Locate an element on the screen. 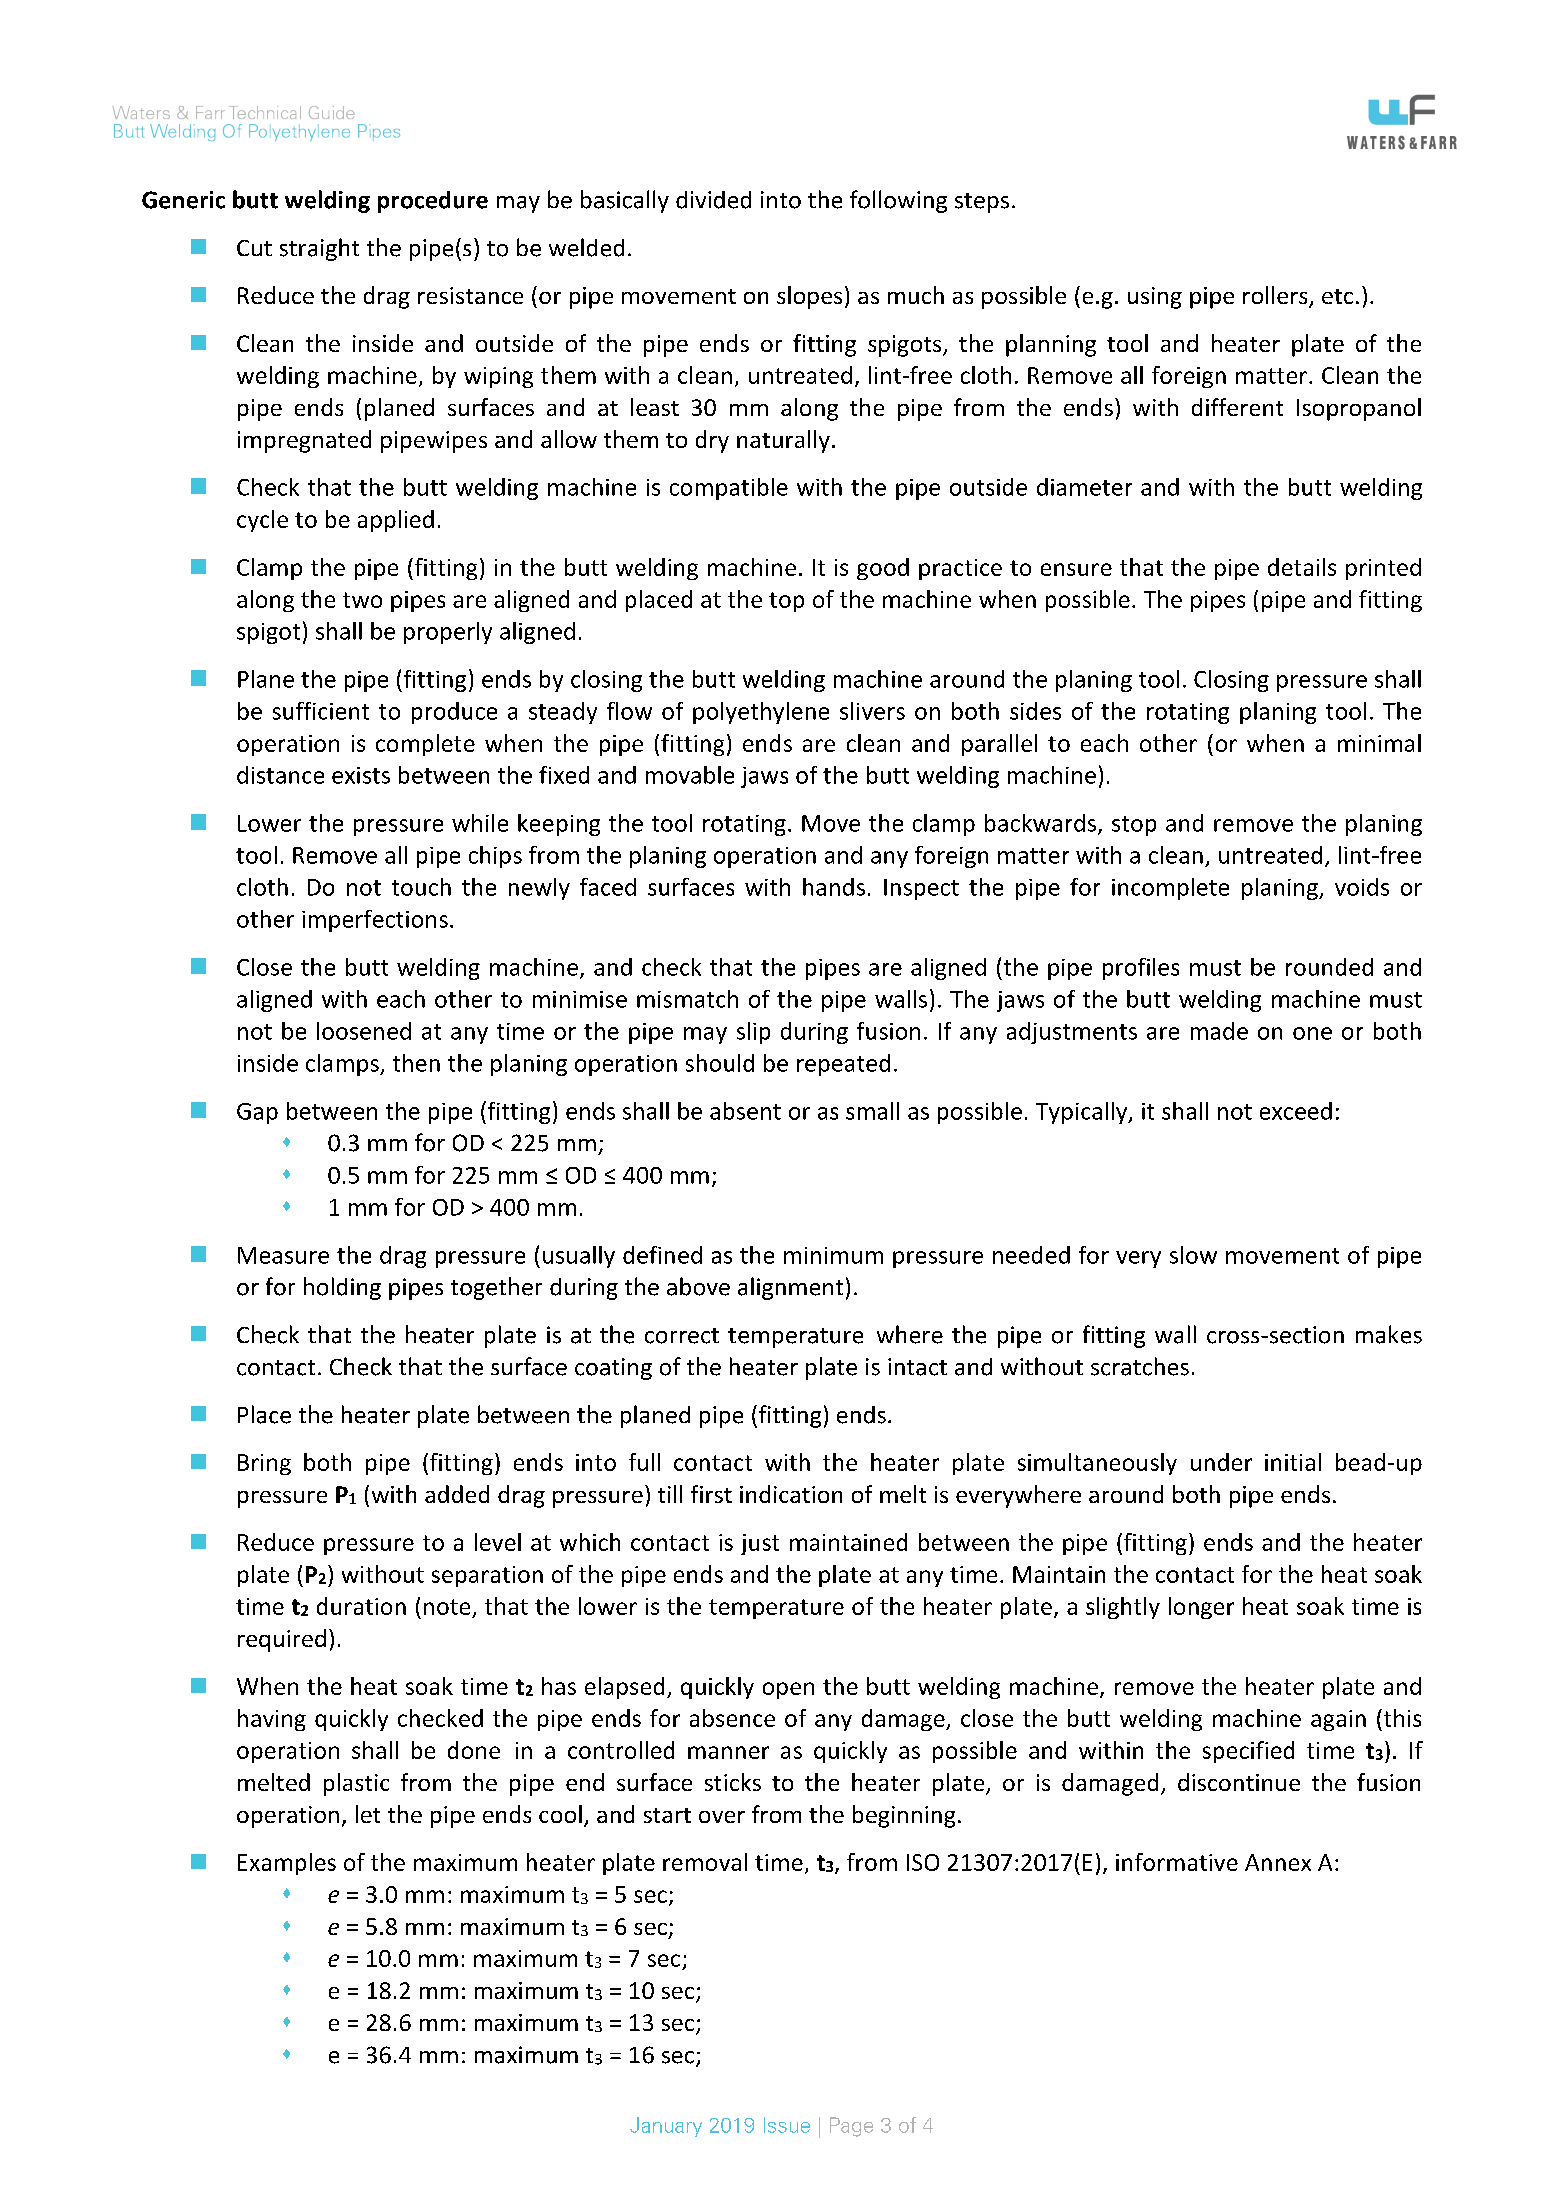 Image resolution: width=1564 pixels, height=2210 pixels. under is located at coordinates (1221, 1462).
